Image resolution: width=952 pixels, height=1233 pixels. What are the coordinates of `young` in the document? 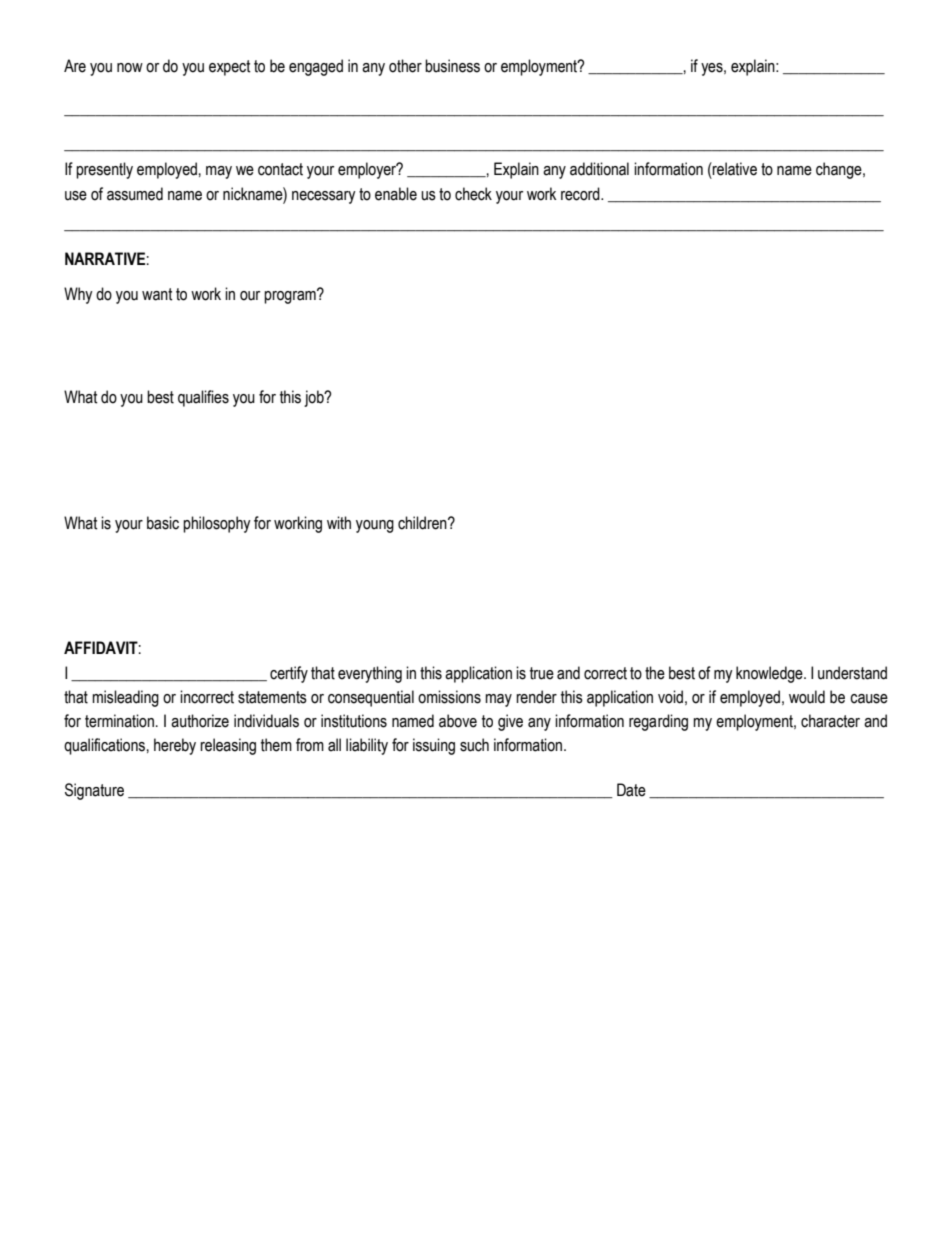 It's located at (375, 526).
